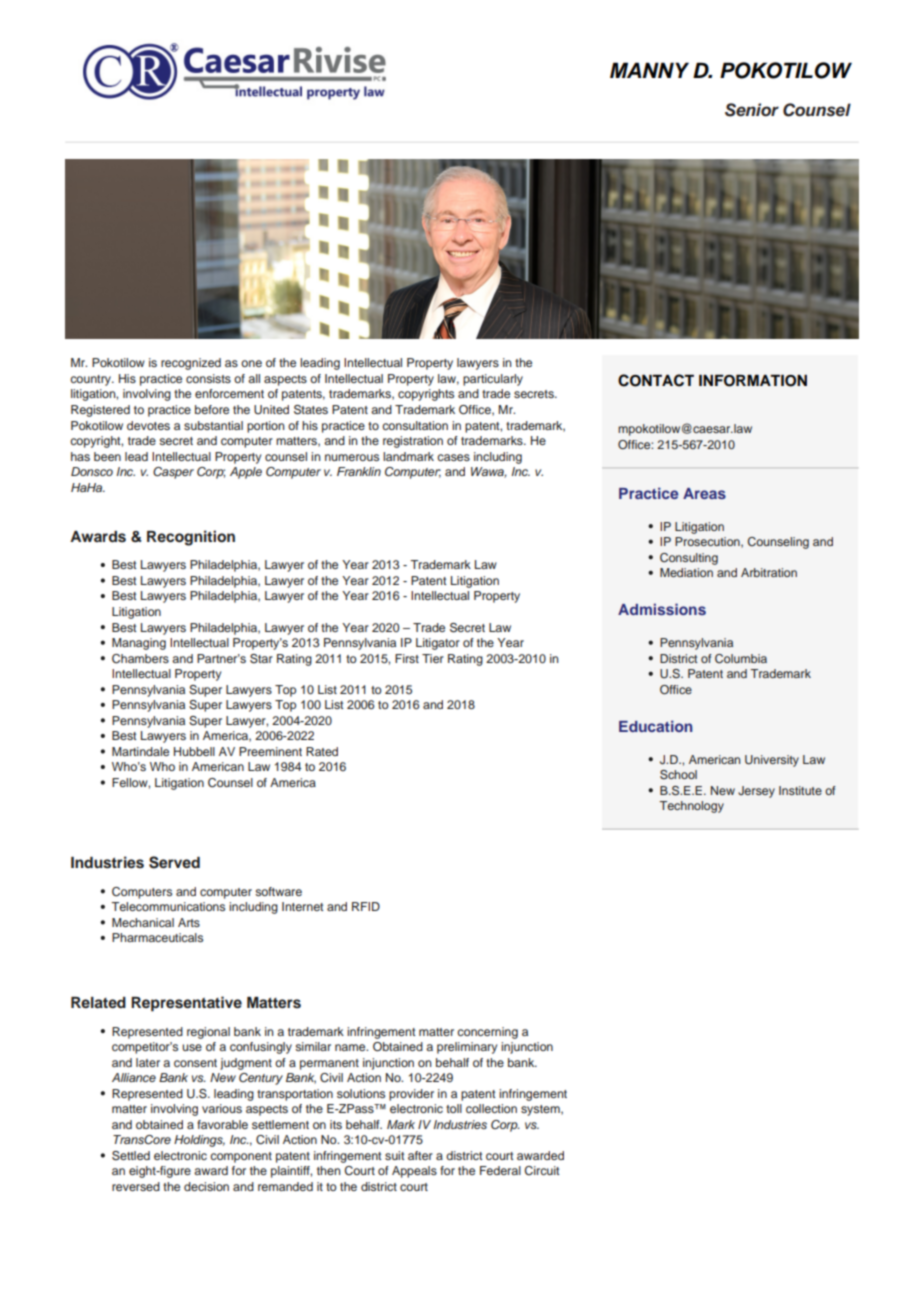  Describe the element at coordinates (438, 644) in the page. I see `Litigator` at that location.
